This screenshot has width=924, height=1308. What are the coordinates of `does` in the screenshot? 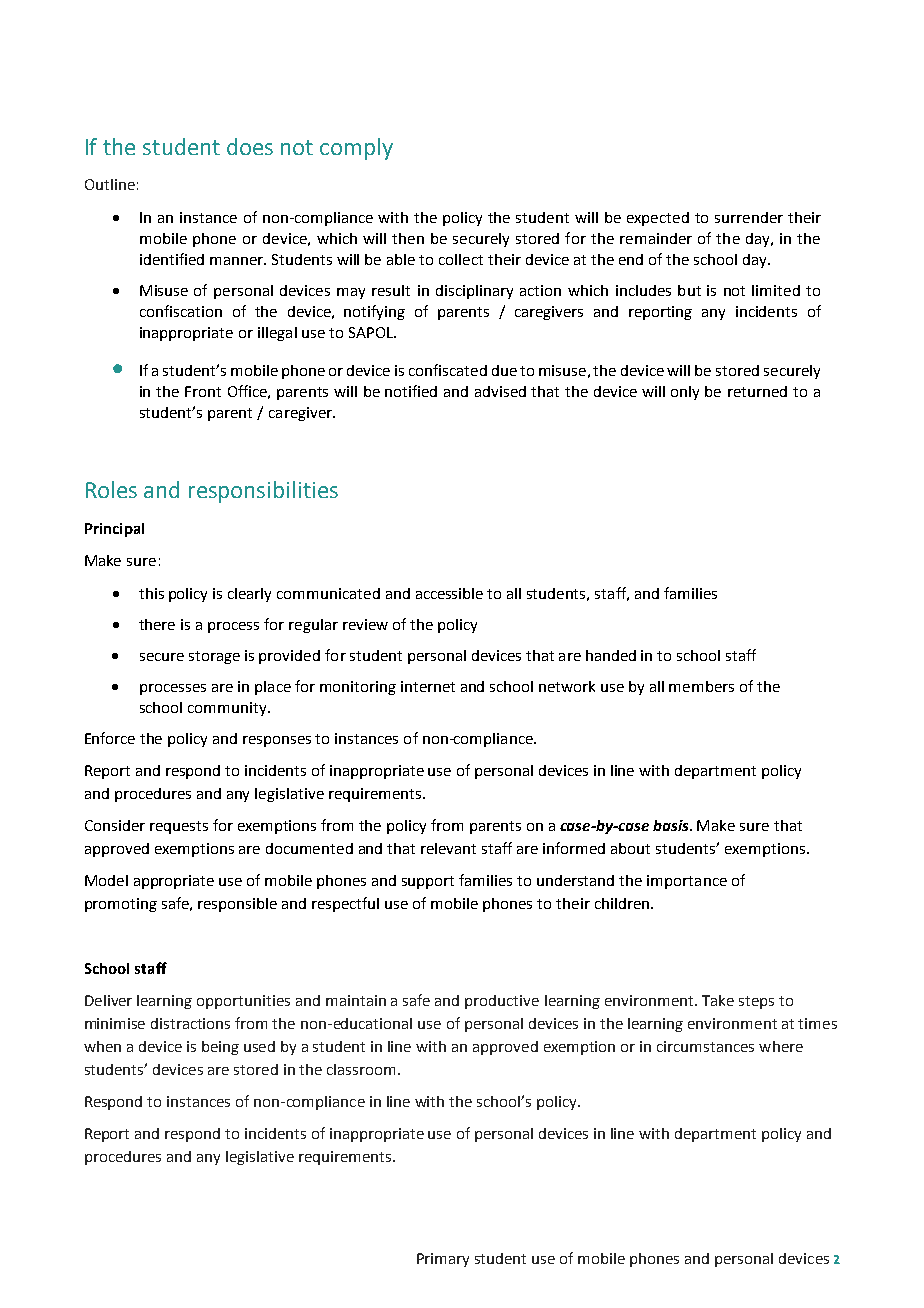 It's located at (250, 146).
